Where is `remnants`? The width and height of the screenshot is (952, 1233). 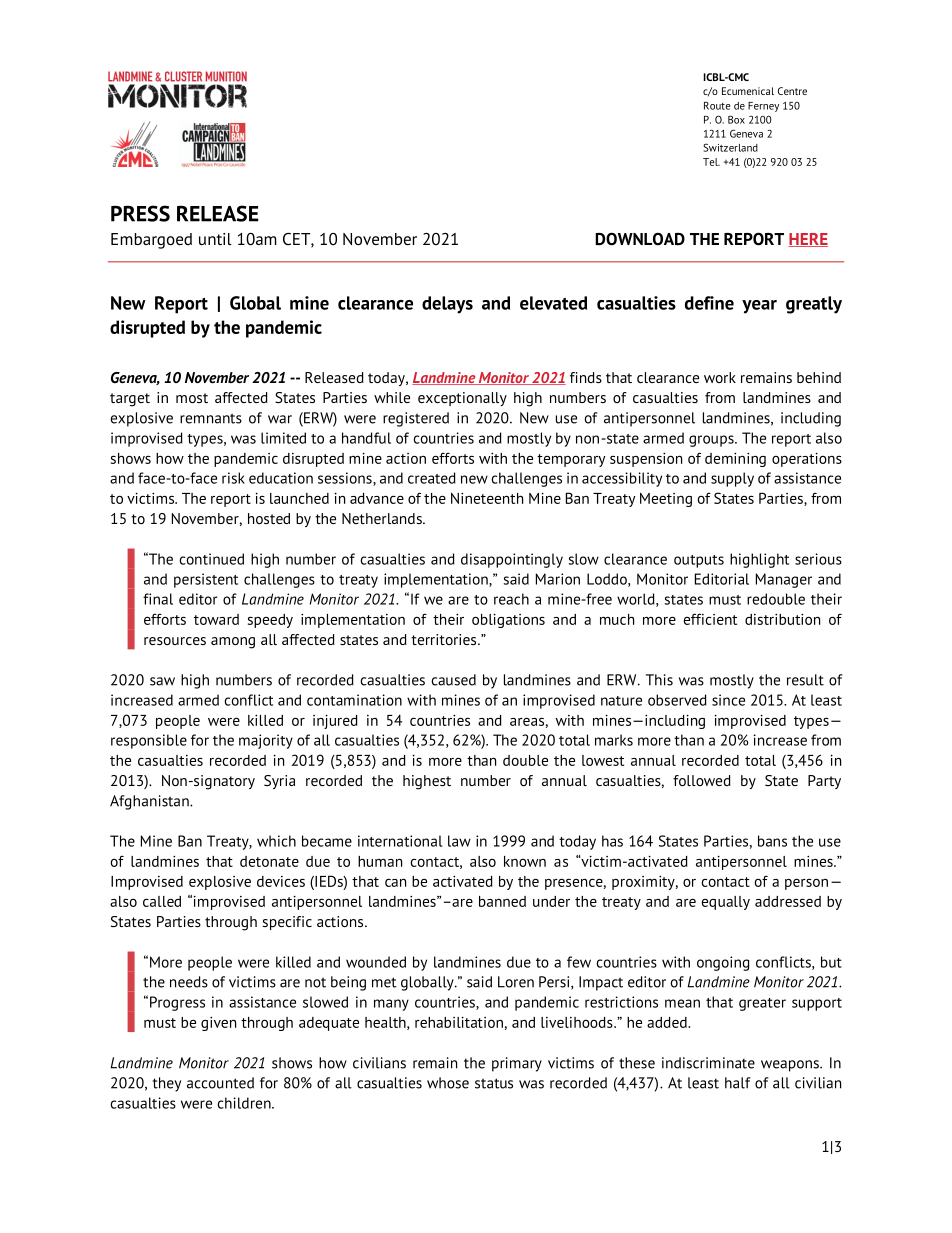
remnants is located at coordinates (211, 418).
